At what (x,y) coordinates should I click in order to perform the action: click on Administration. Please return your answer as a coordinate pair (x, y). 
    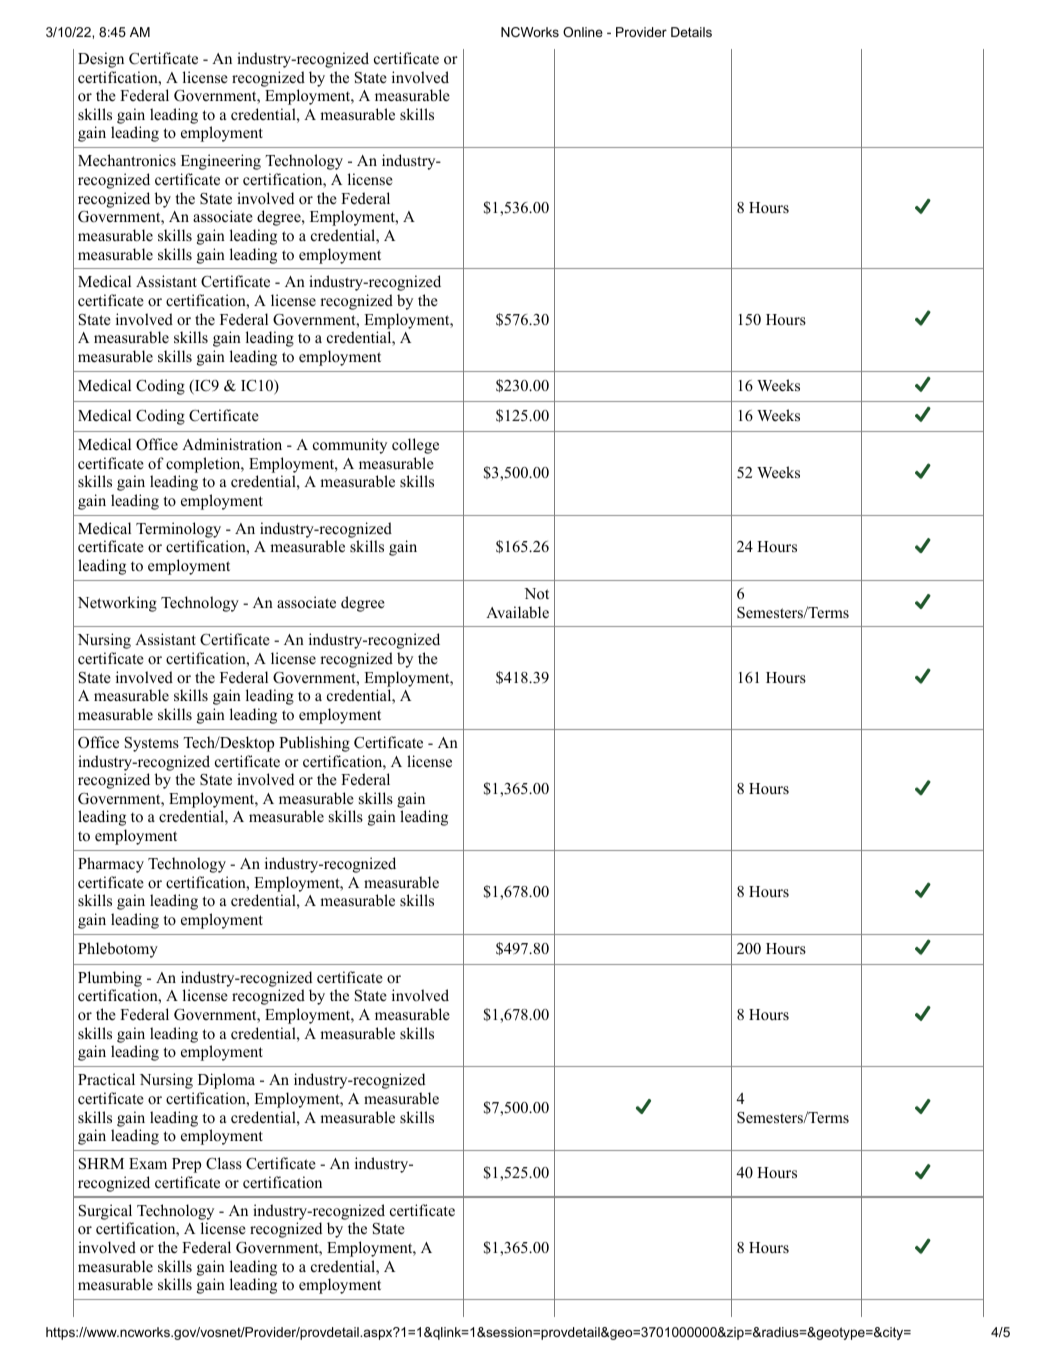
    Looking at the image, I should click on (232, 444).
